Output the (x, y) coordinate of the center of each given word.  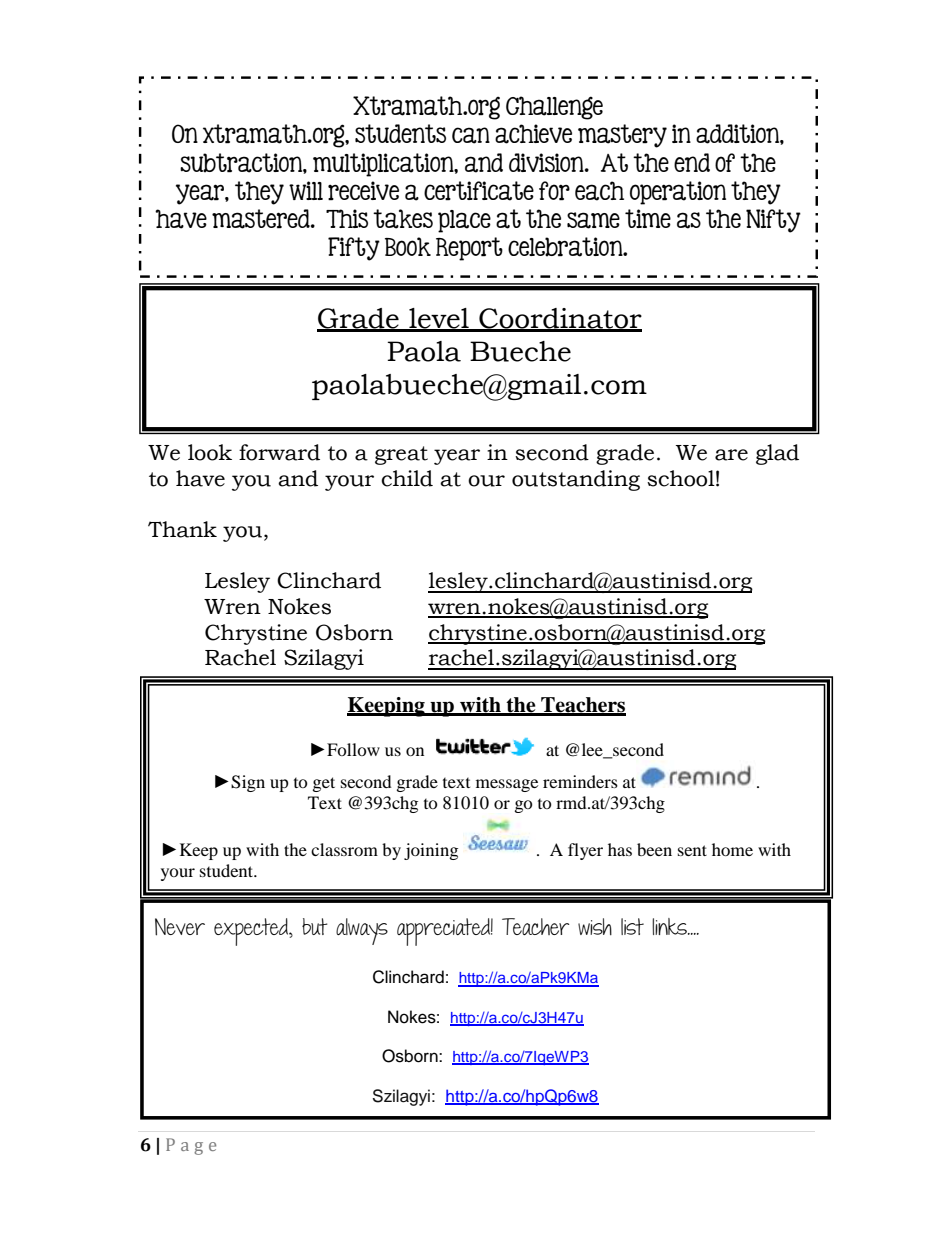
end (692, 162)
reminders (580, 781)
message (507, 785)
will (306, 190)
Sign (248, 783)
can (471, 135)
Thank (182, 529)
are (731, 455)
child (407, 478)
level (439, 319)
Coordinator (559, 319)
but (315, 926)
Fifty (354, 249)
